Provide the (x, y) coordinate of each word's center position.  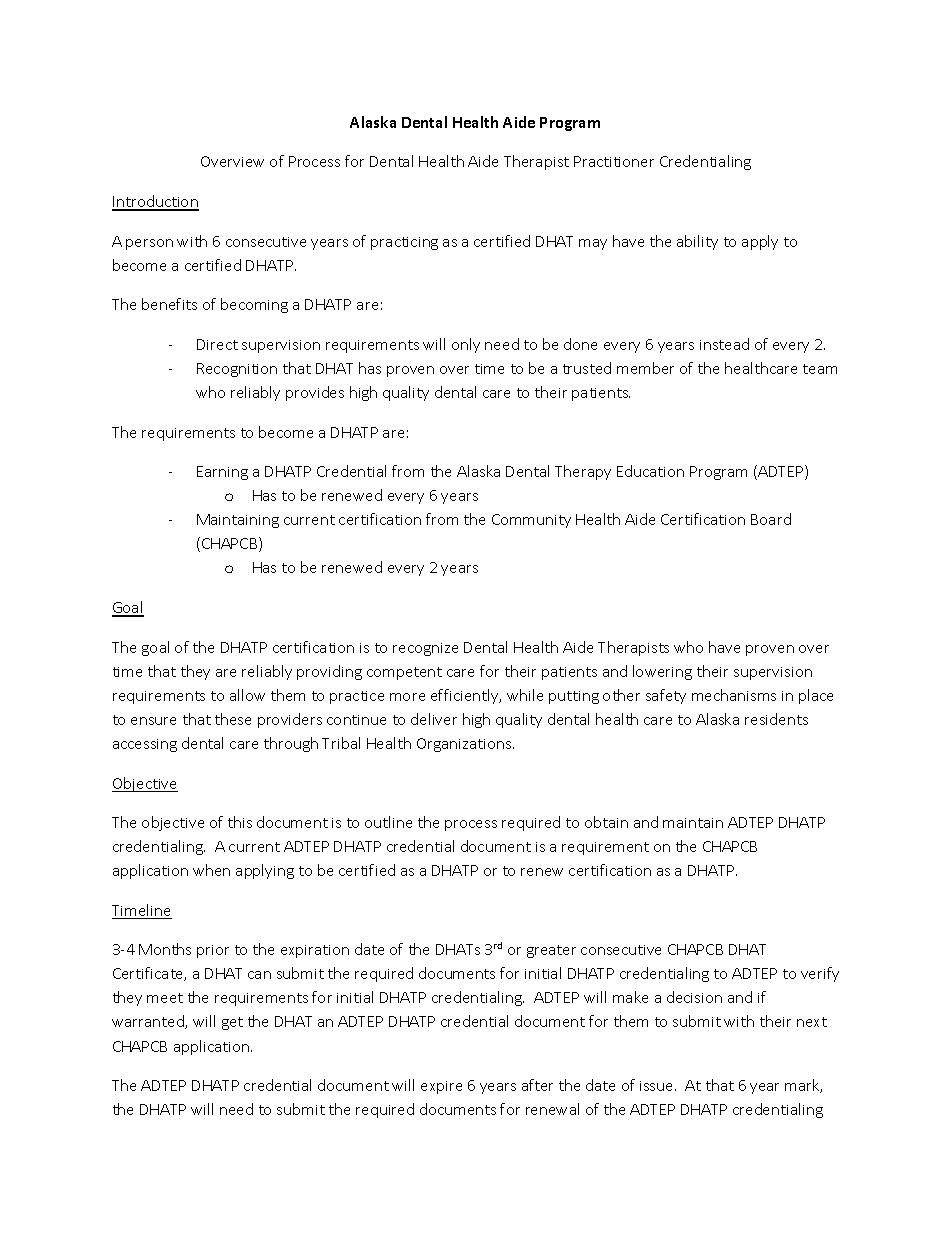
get (232, 1023)
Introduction (155, 202)
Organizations (465, 745)
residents (776, 719)
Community (531, 521)
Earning (222, 473)
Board (771, 519)
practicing (404, 243)
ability (697, 242)
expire (441, 1087)
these (233, 719)
